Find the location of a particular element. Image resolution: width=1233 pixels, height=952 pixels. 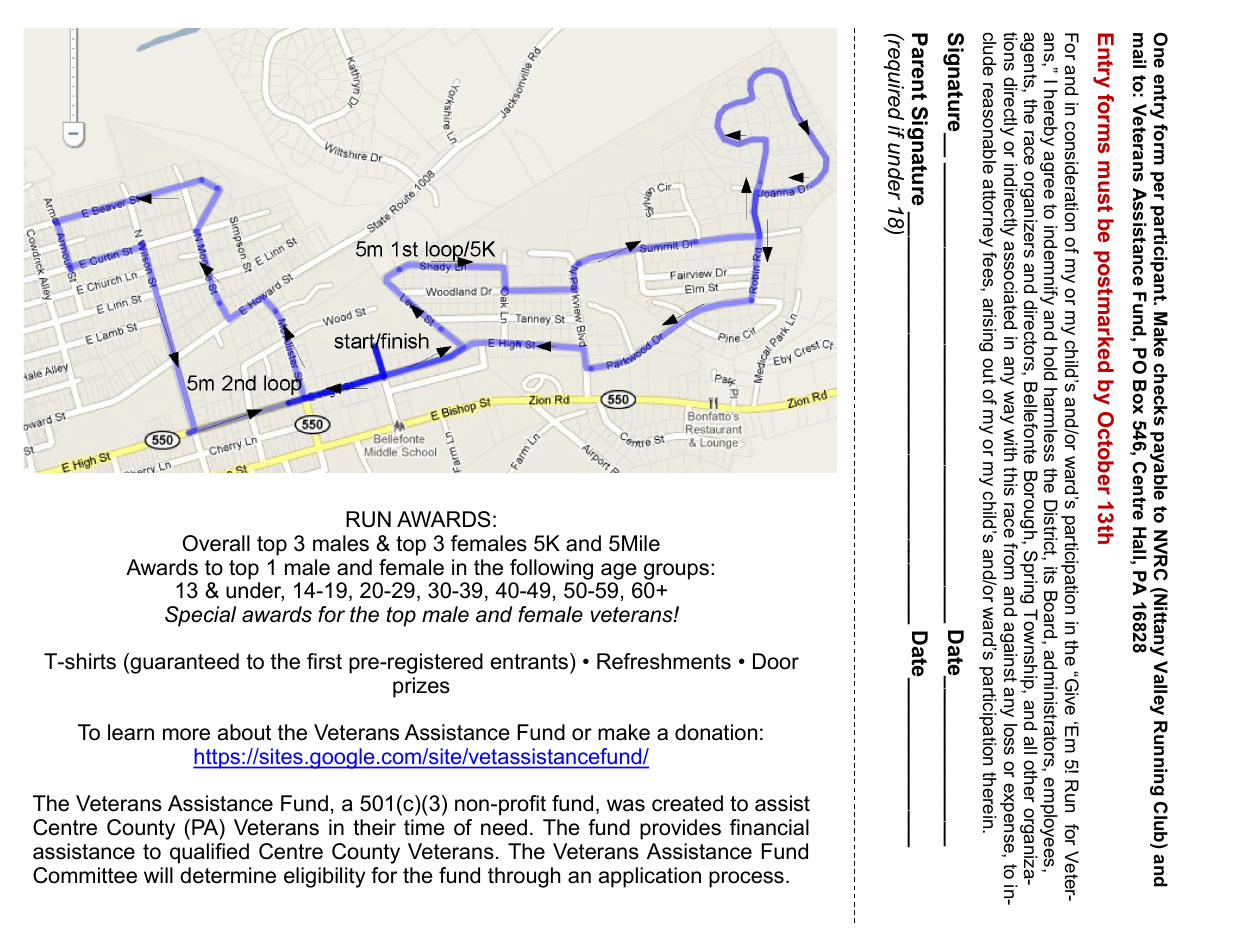

donation is located at coordinates (716, 732).
